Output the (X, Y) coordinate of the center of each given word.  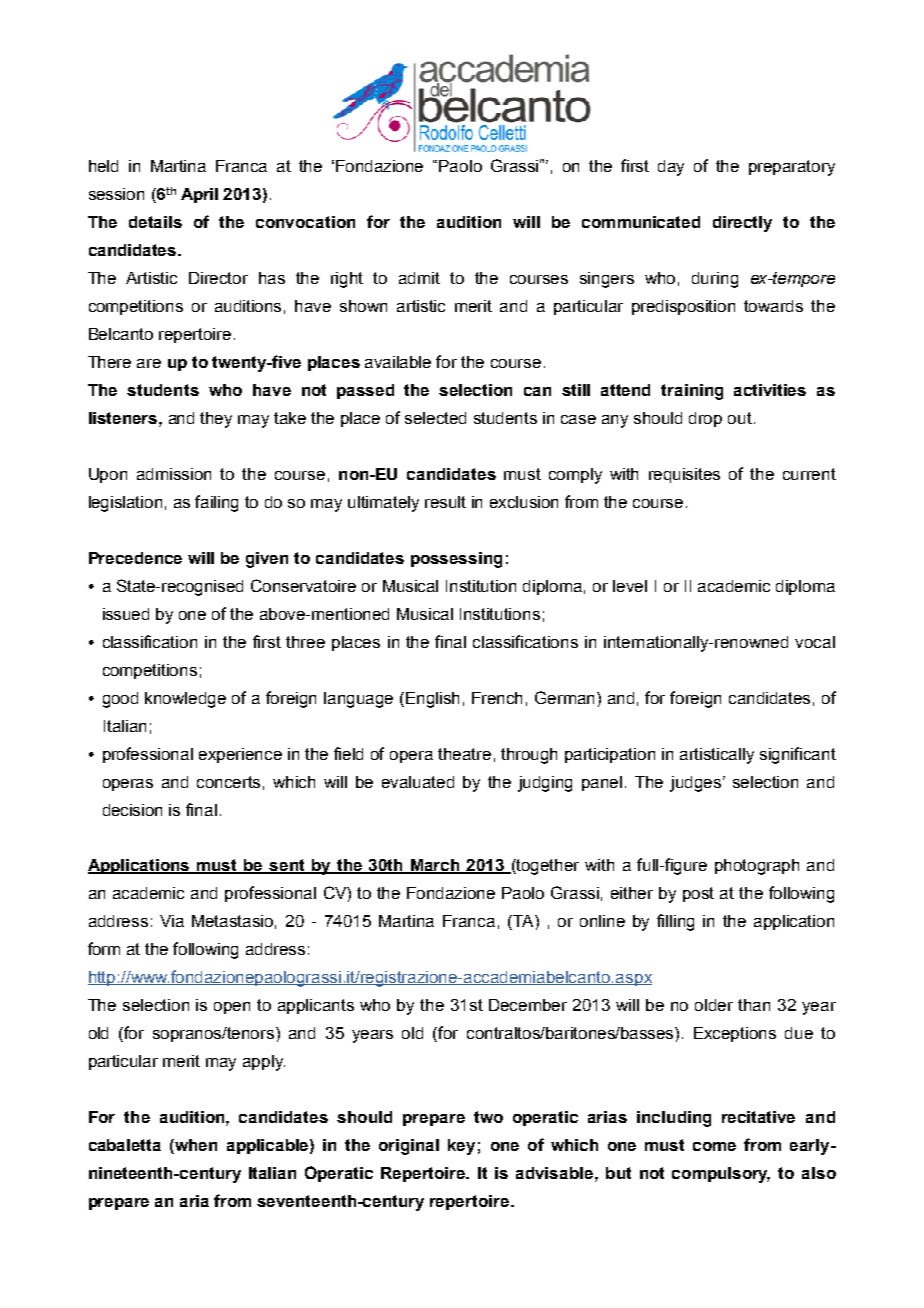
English (432, 700)
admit (419, 278)
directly (742, 224)
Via (172, 921)
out (740, 418)
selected (435, 418)
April (199, 195)
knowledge (185, 700)
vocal (815, 642)
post (698, 894)
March (435, 866)
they (216, 420)
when (195, 1146)
